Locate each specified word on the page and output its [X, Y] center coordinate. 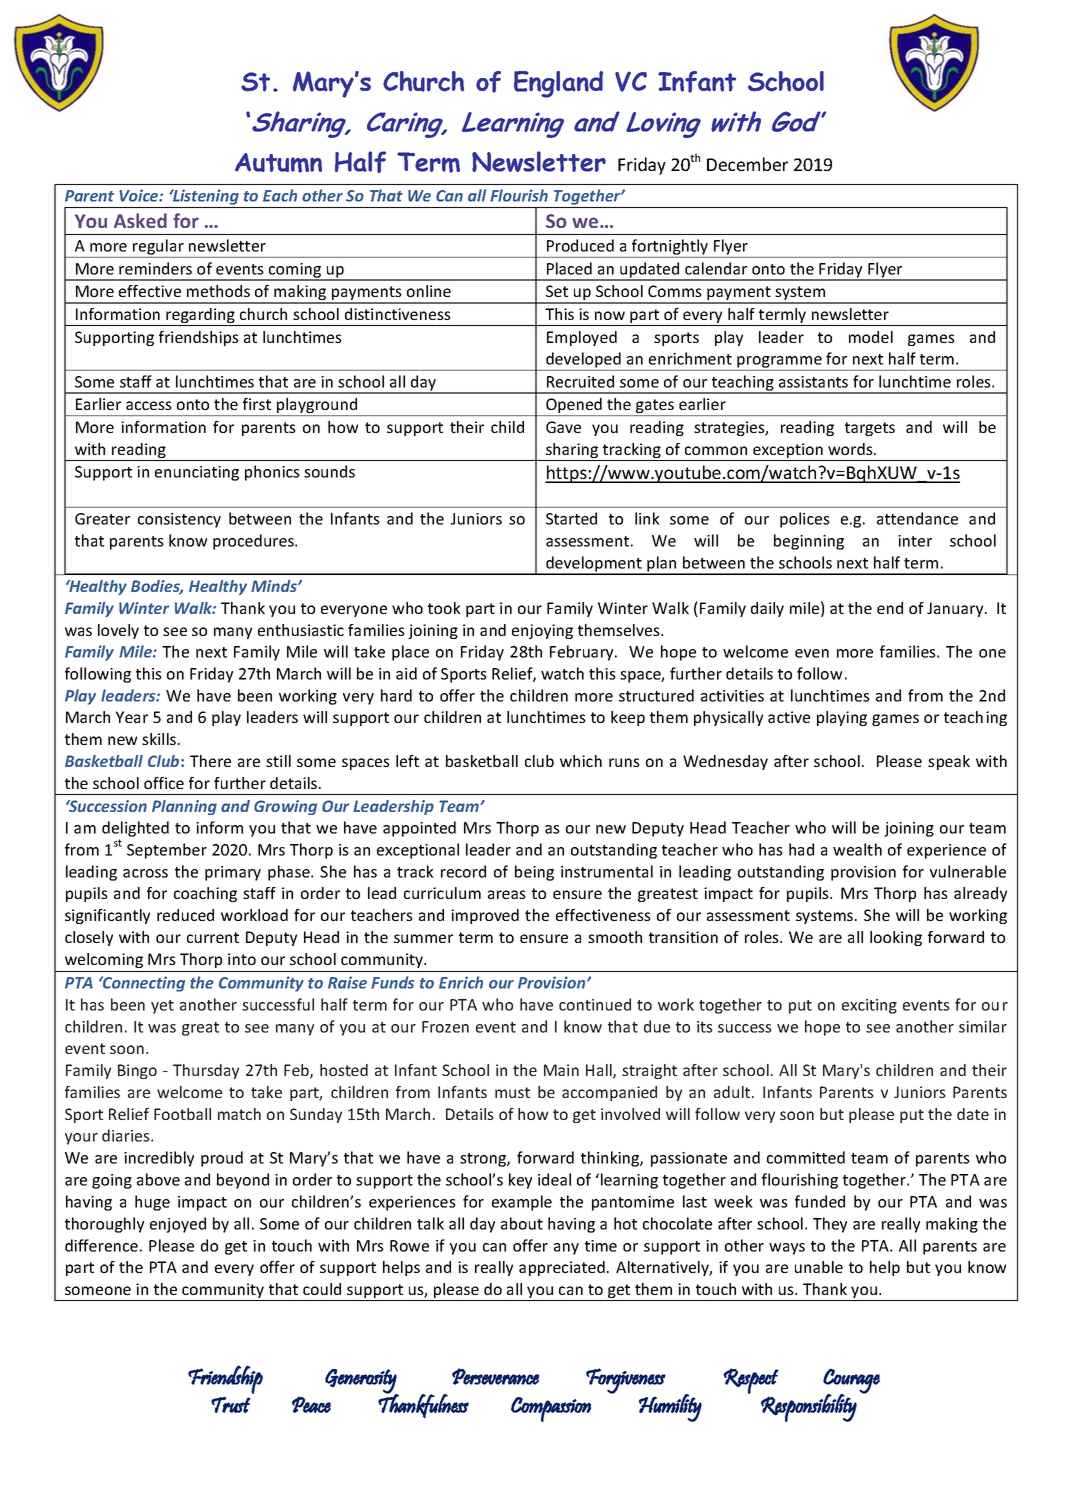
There [210, 761]
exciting [869, 1006]
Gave [563, 427]
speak [949, 762]
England [558, 84]
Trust [231, 1405]
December [747, 164]
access [149, 405]
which [581, 761]
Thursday [206, 1071]
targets [870, 429]
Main [561, 1070]
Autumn [278, 163]
